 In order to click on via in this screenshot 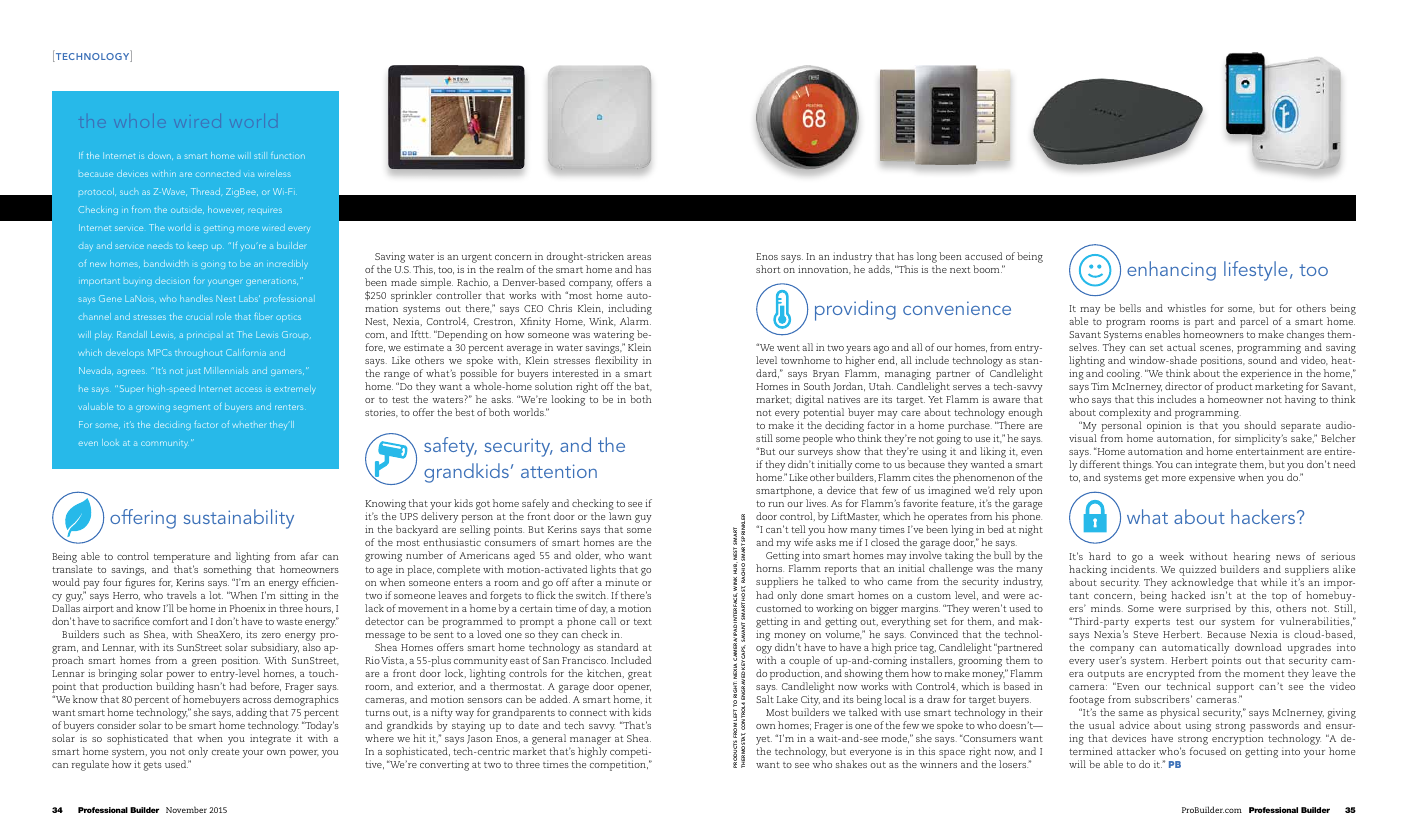, I will do `click(249, 174)`.
